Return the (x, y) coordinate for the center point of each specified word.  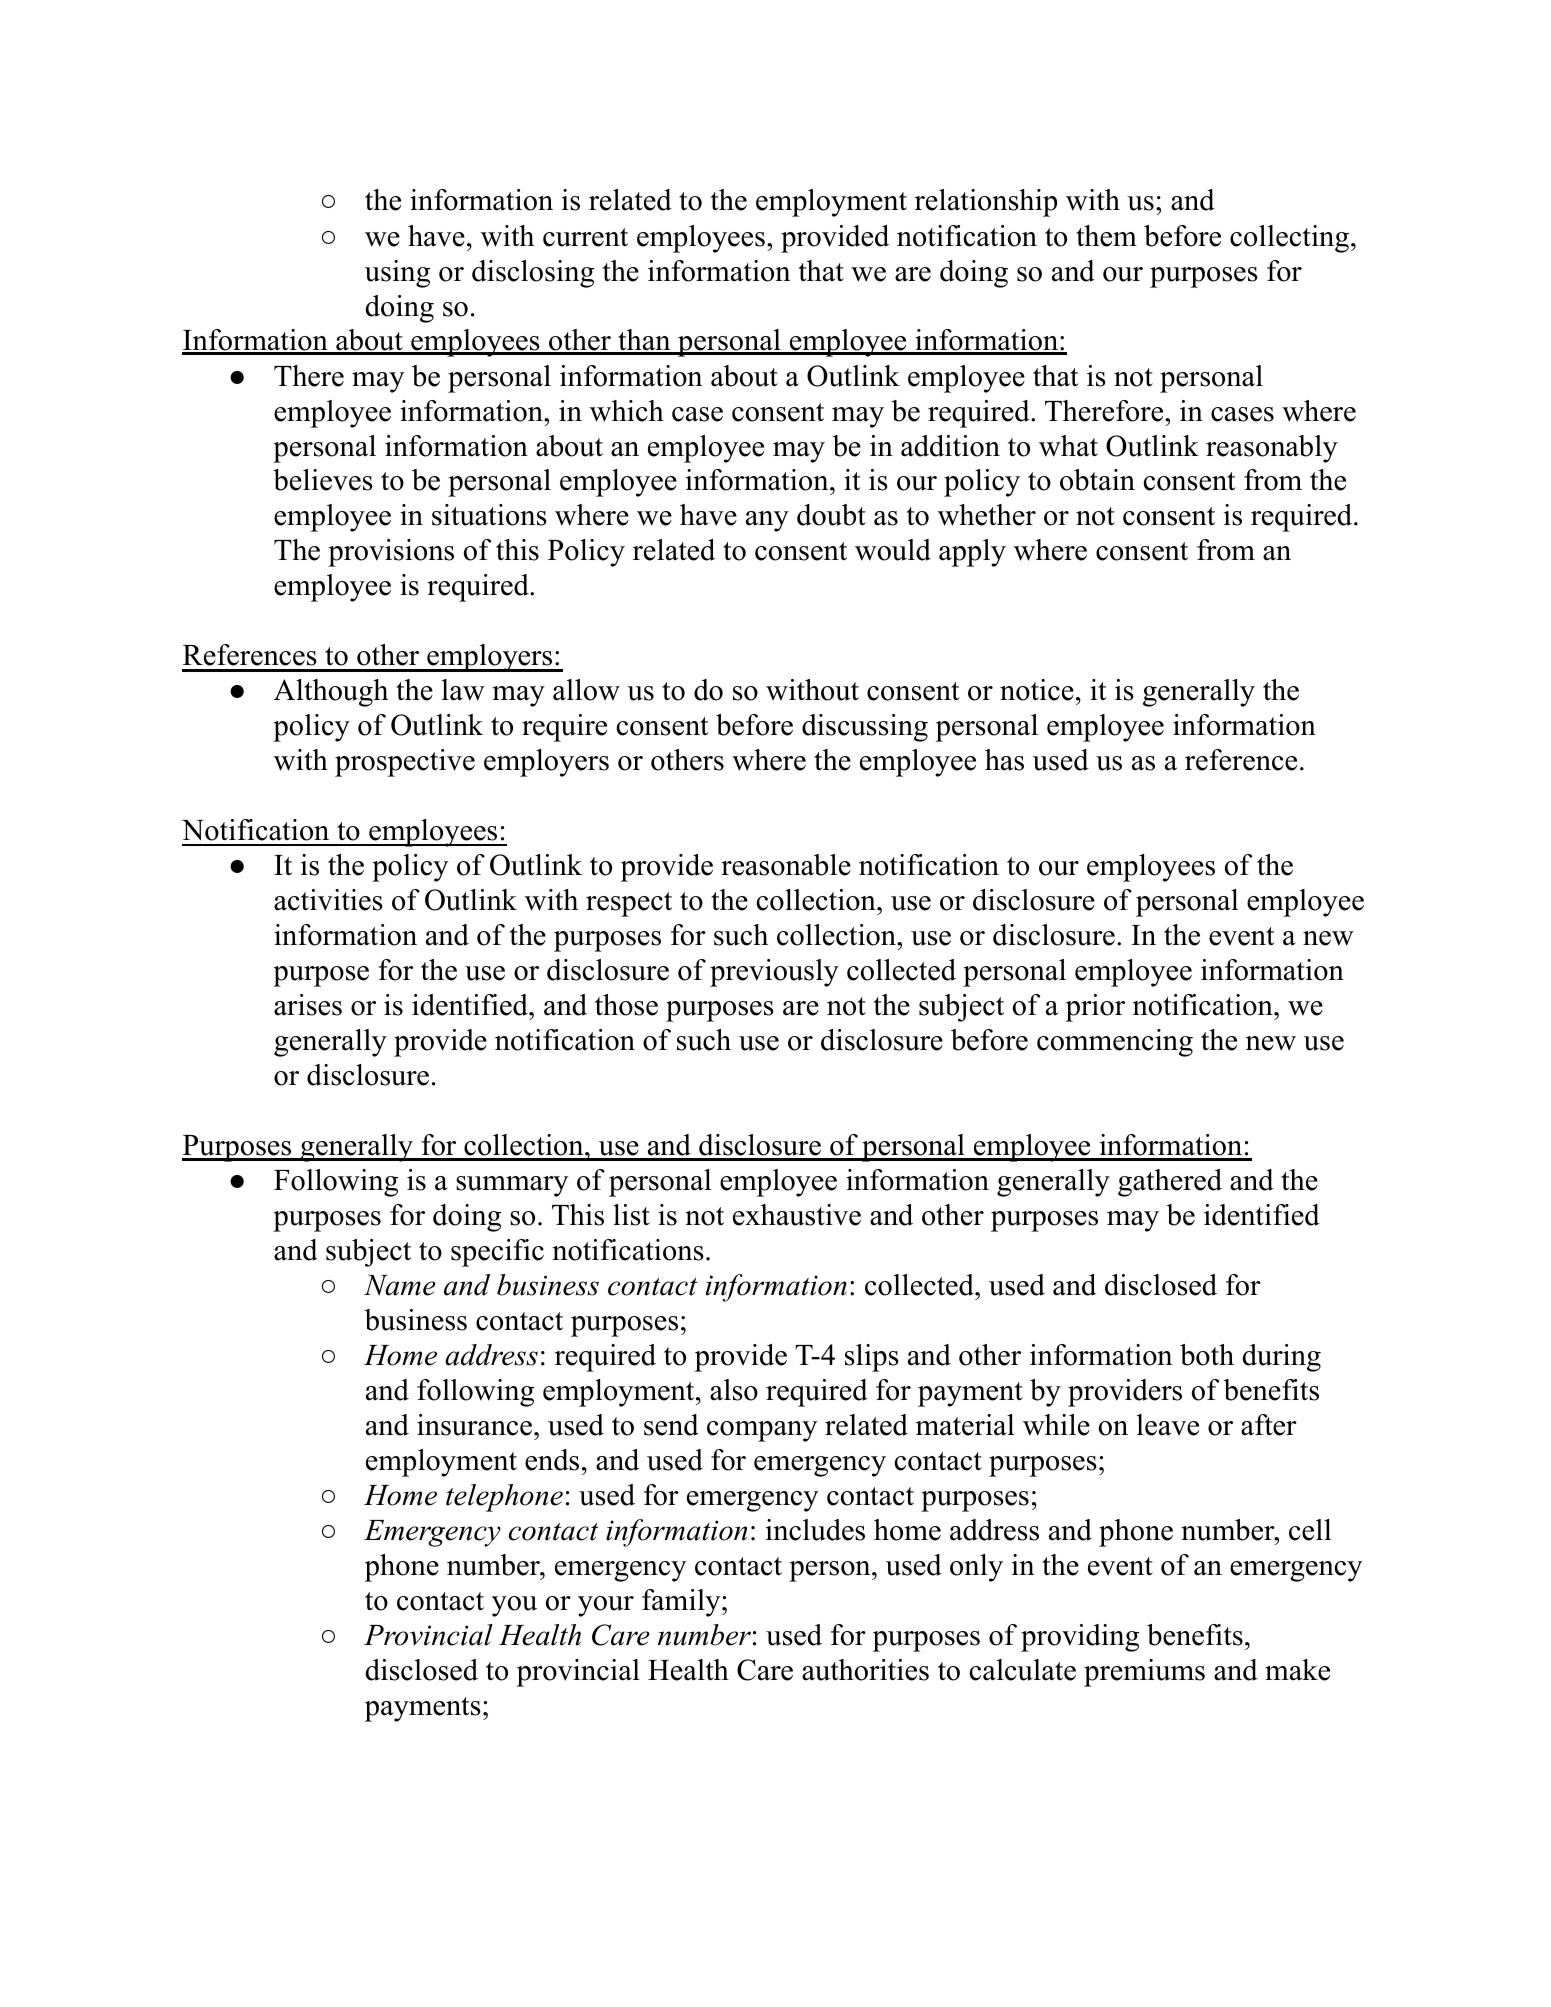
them (1106, 236)
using (397, 274)
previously (774, 973)
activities (328, 900)
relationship (986, 203)
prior (1095, 1008)
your (606, 1606)
